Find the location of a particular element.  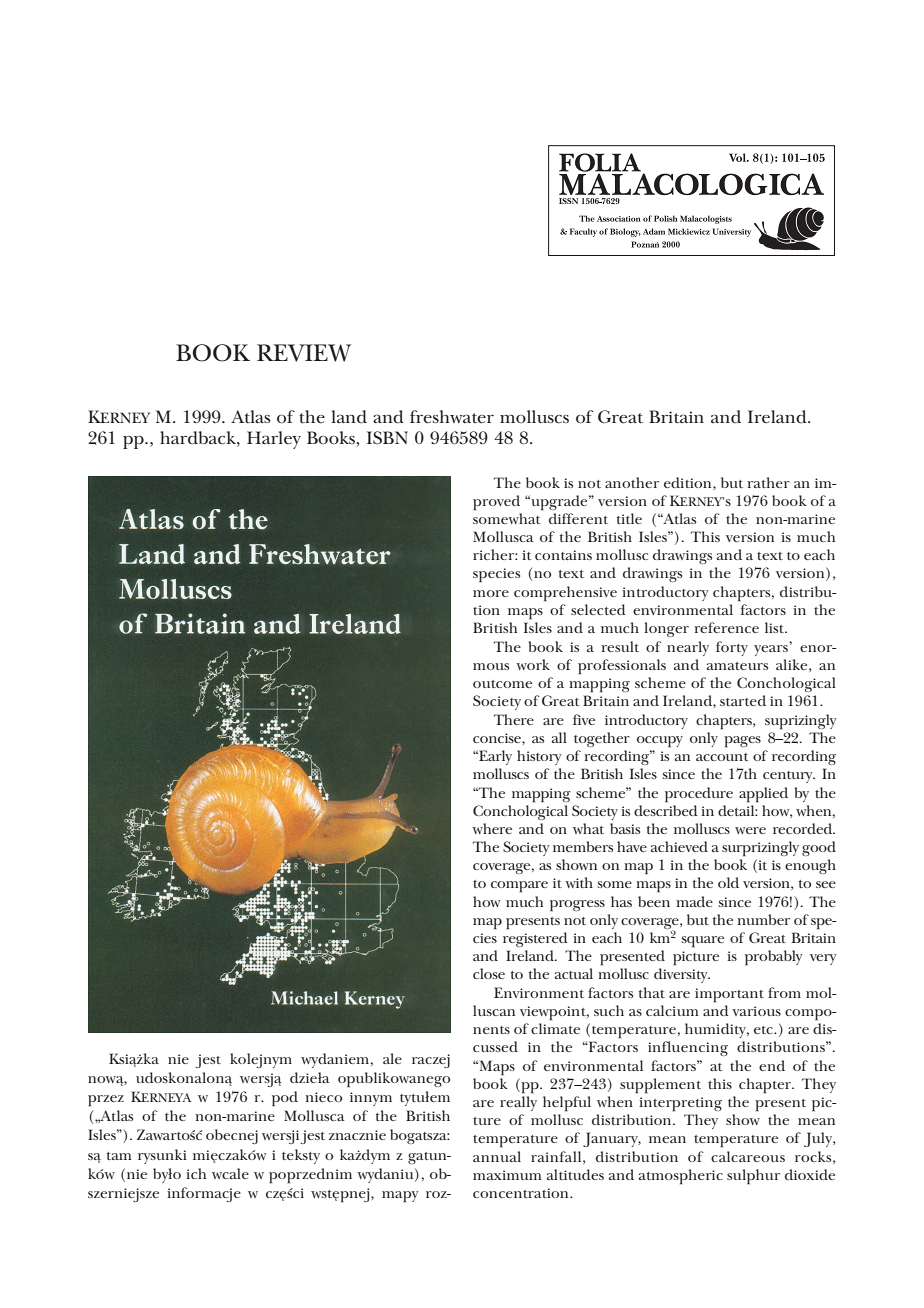

rather is located at coordinates (768, 482).
